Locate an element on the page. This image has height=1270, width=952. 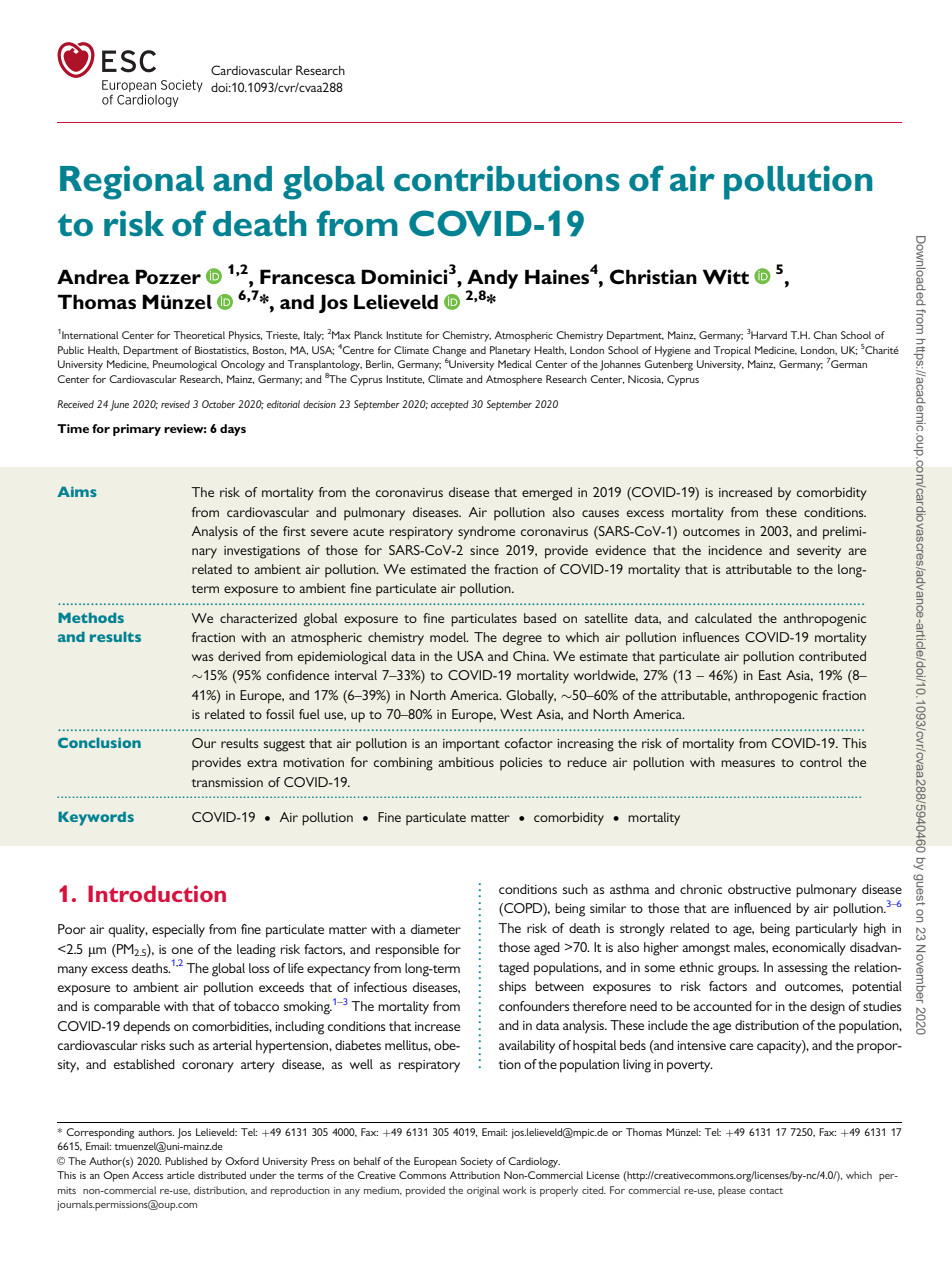
contact is located at coordinates (766, 1191).
